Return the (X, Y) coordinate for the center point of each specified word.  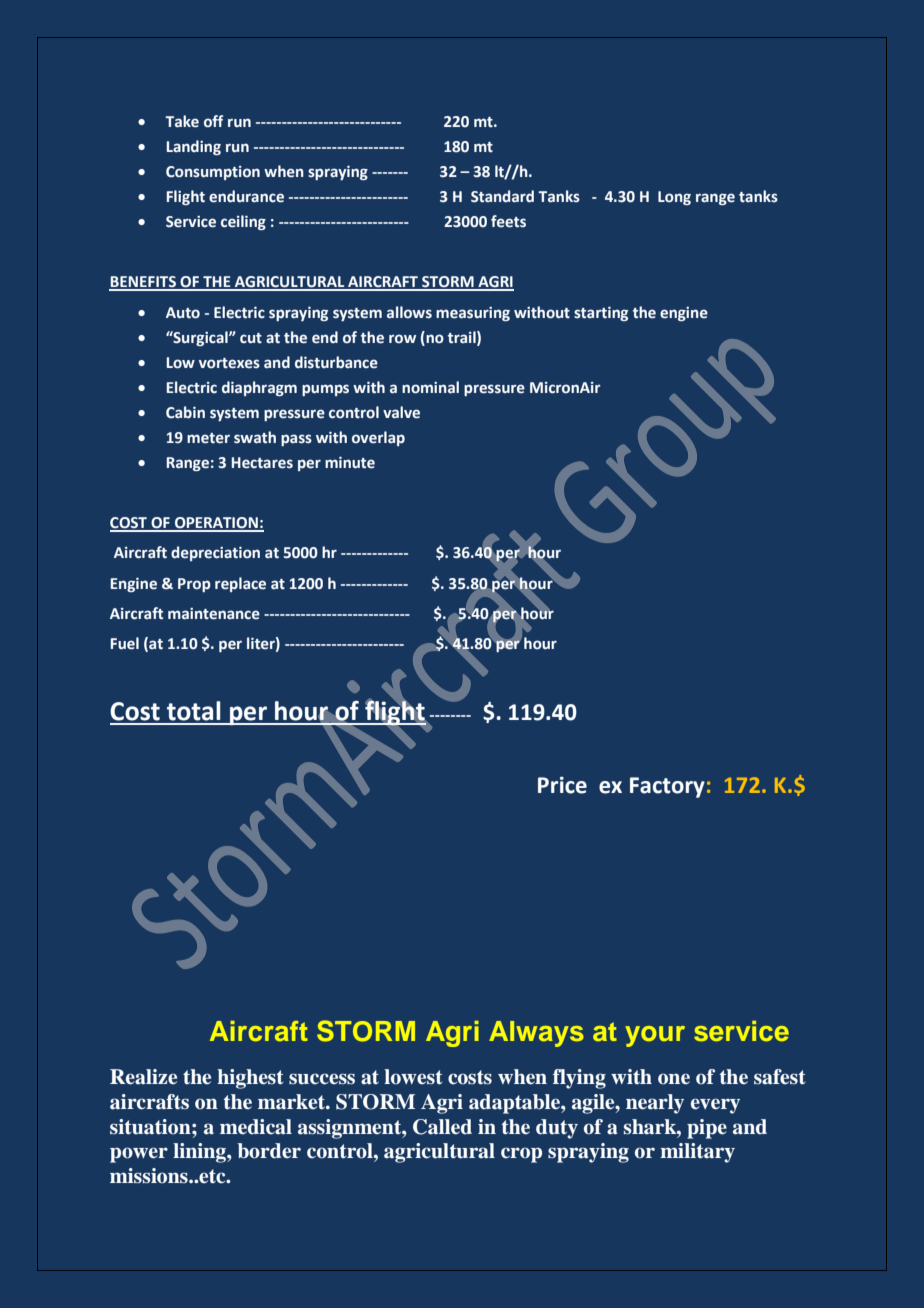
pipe (707, 1129)
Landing (193, 147)
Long (674, 198)
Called (442, 1127)
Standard (502, 196)
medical (256, 1127)
